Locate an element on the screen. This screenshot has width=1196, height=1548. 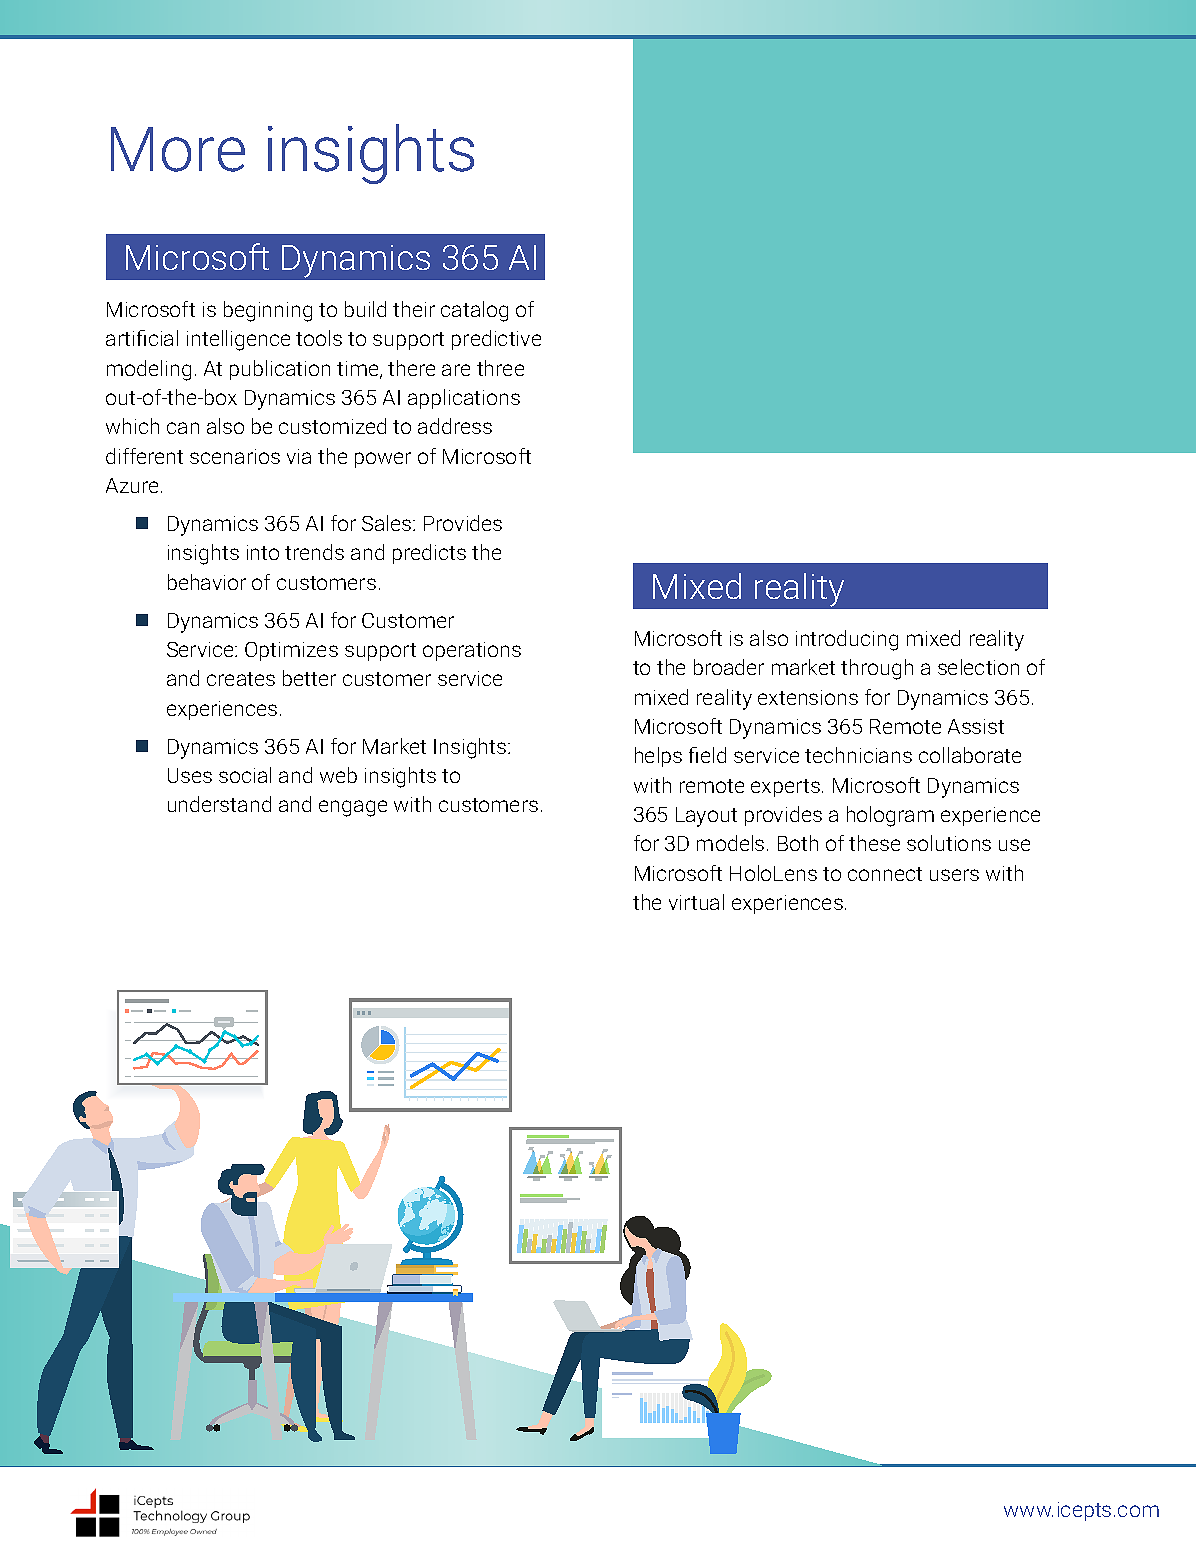
predicts is located at coordinates (429, 554).
